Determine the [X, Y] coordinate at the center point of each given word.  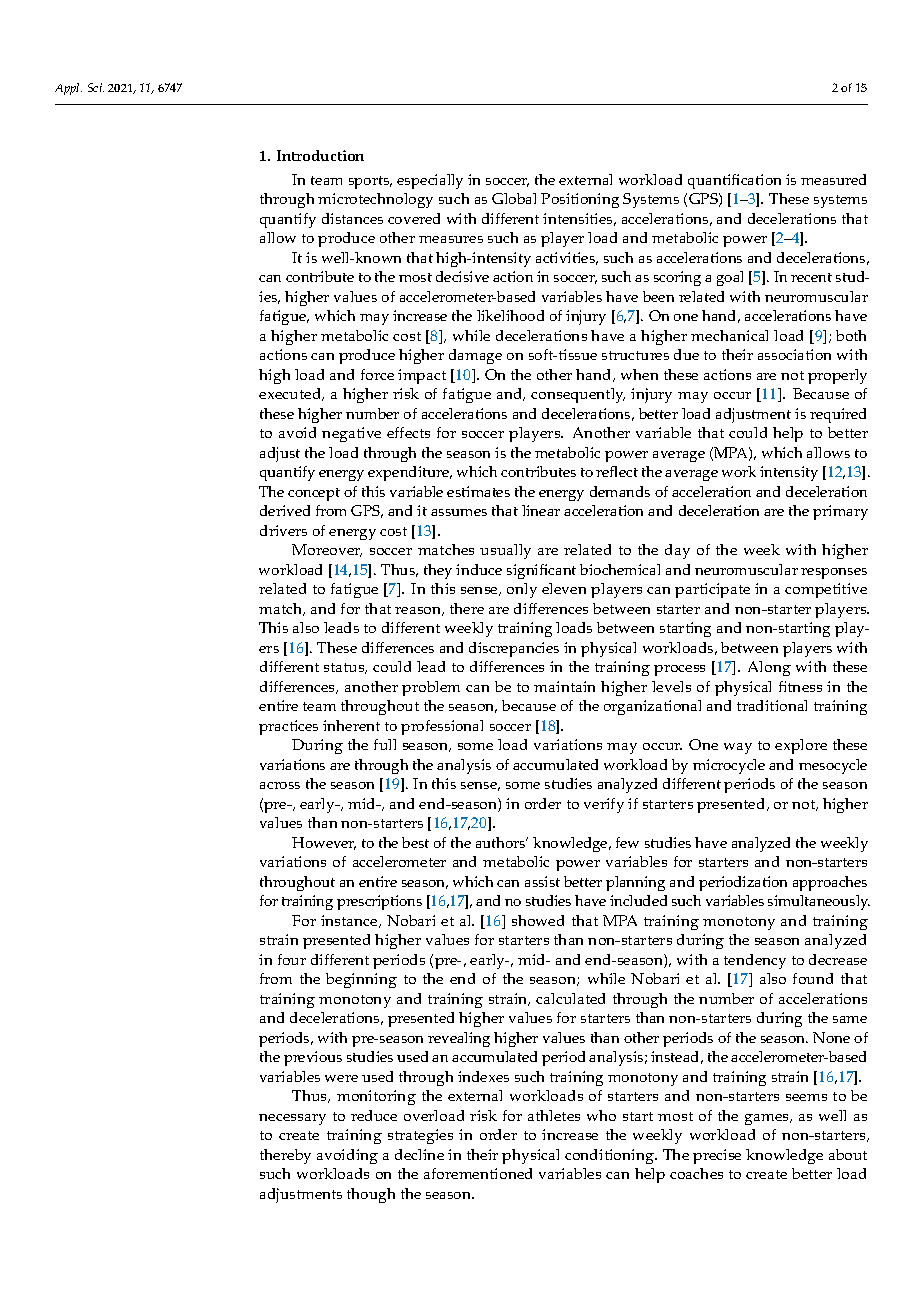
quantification [734, 181]
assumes [459, 512]
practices [288, 727]
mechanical [729, 335]
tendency [755, 961]
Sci [96, 87]
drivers [283, 530]
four [292, 959]
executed [291, 394]
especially [430, 181]
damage [475, 356]
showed [538, 920]
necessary [292, 1119]
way [738, 748]
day [677, 551]
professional [442, 727]
